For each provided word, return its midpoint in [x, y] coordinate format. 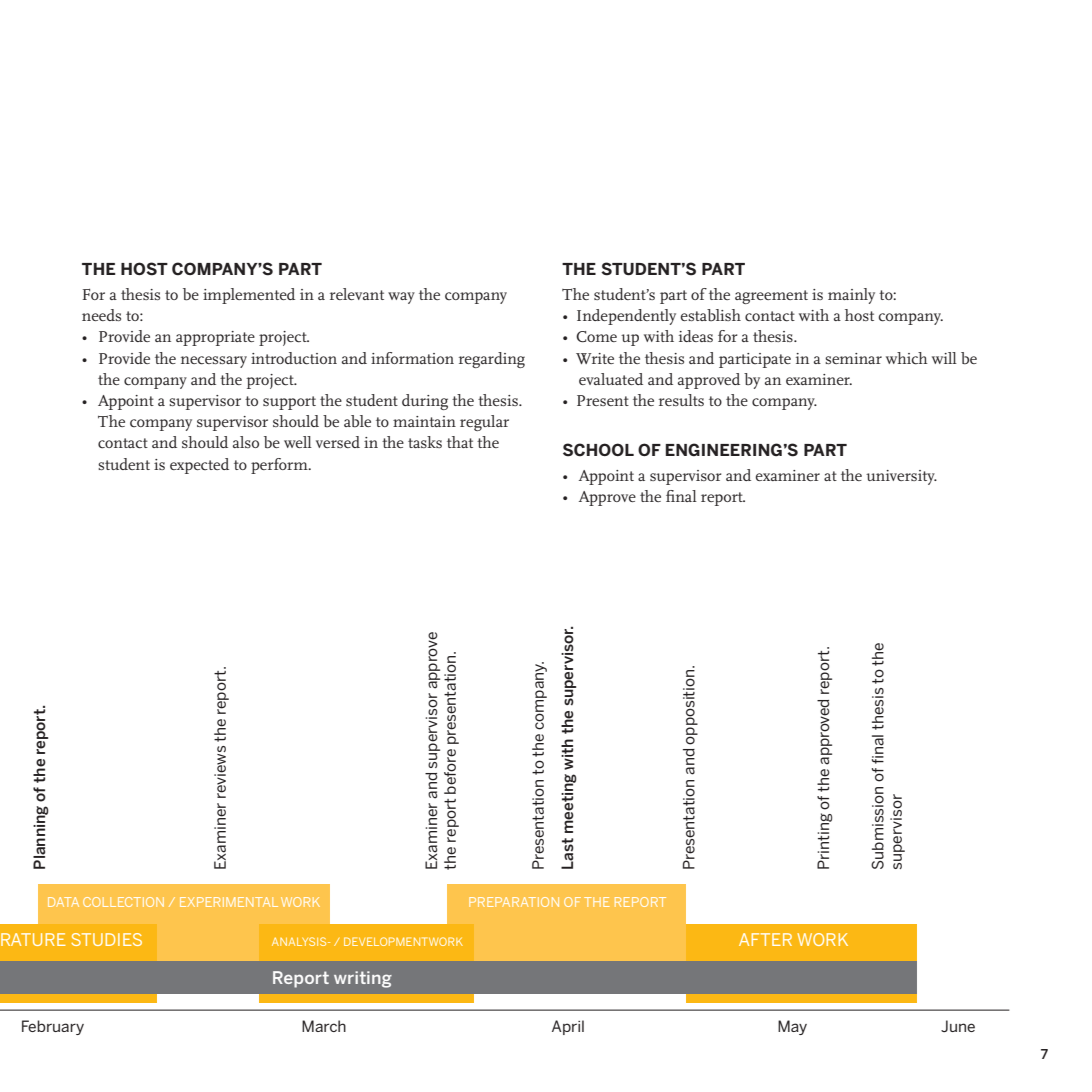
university [901, 477]
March [324, 1026]
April [568, 1027]
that [460, 442]
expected [199, 466]
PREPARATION [514, 902]
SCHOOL [598, 450]
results [681, 400]
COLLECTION [123, 902]
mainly [851, 296]
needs [101, 315]
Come [596, 336]
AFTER [765, 939]
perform [280, 466]
